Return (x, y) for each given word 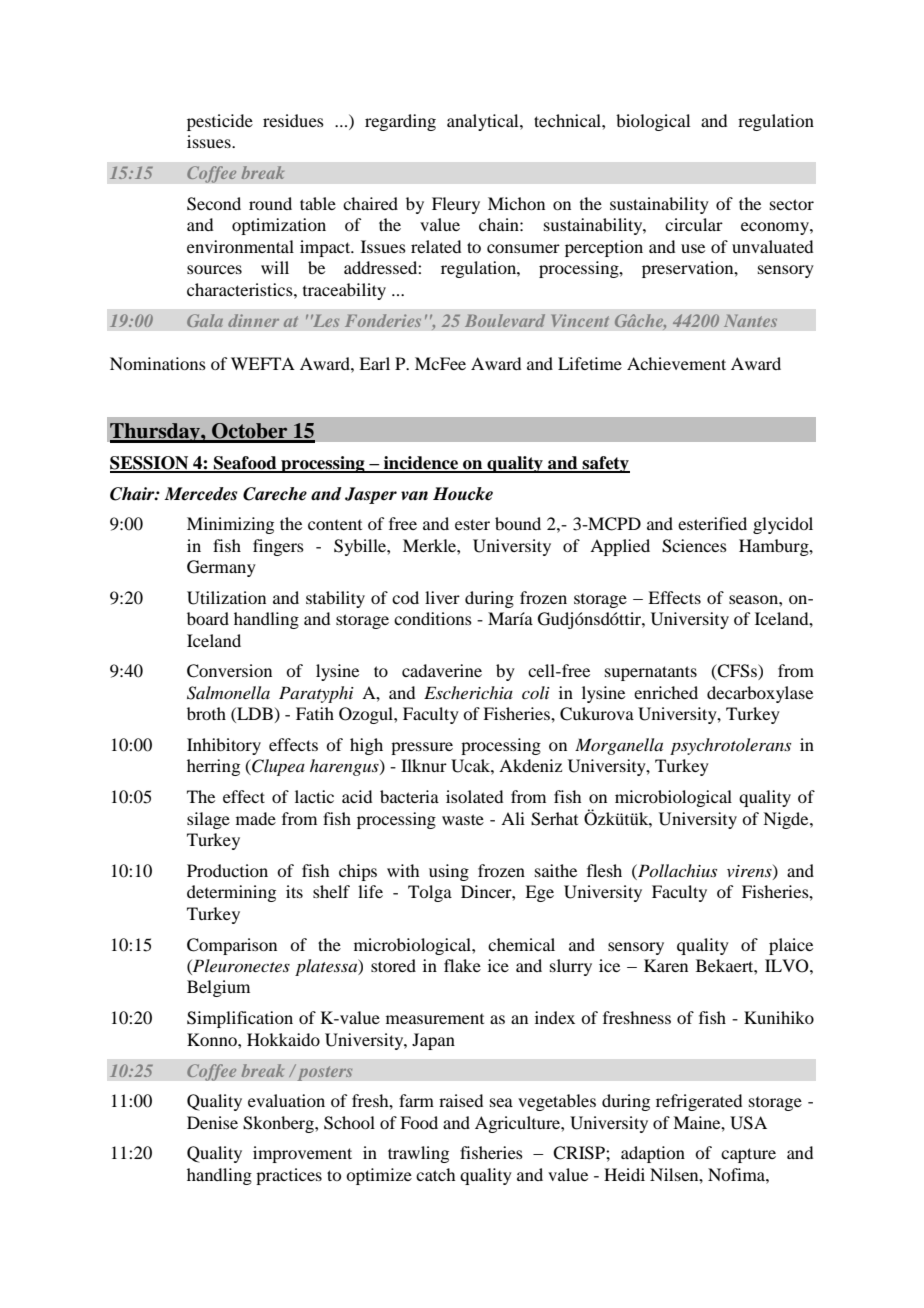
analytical (484, 122)
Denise (212, 1122)
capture (748, 1155)
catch (435, 1174)
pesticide (220, 122)
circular (694, 224)
